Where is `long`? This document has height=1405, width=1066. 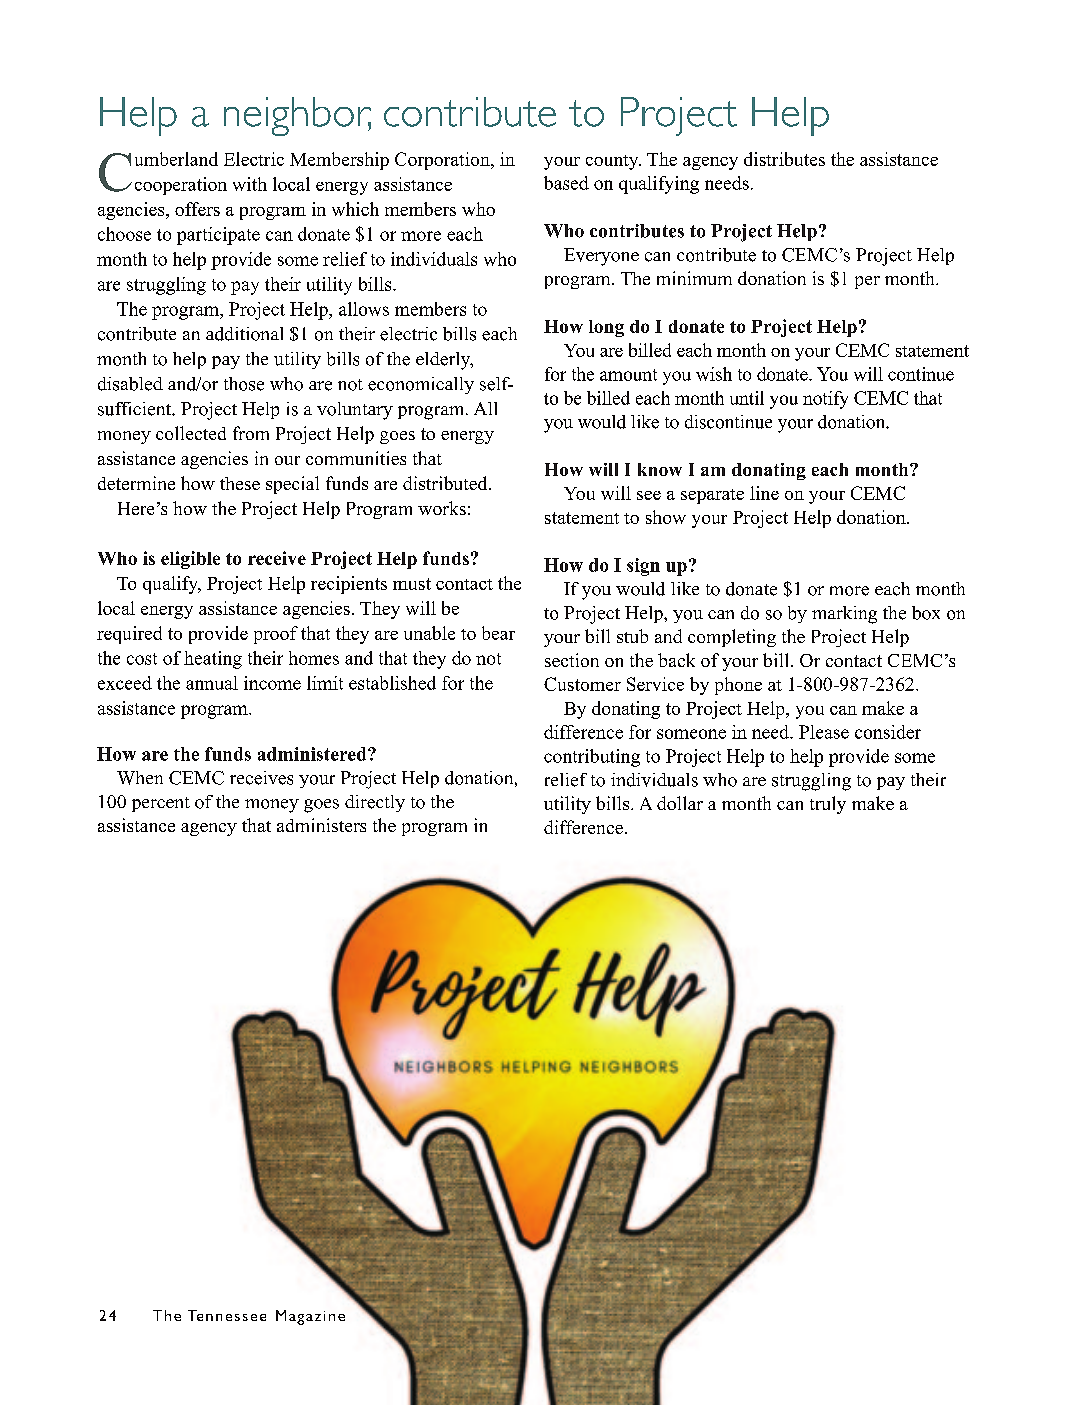 long is located at coordinates (606, 328).
